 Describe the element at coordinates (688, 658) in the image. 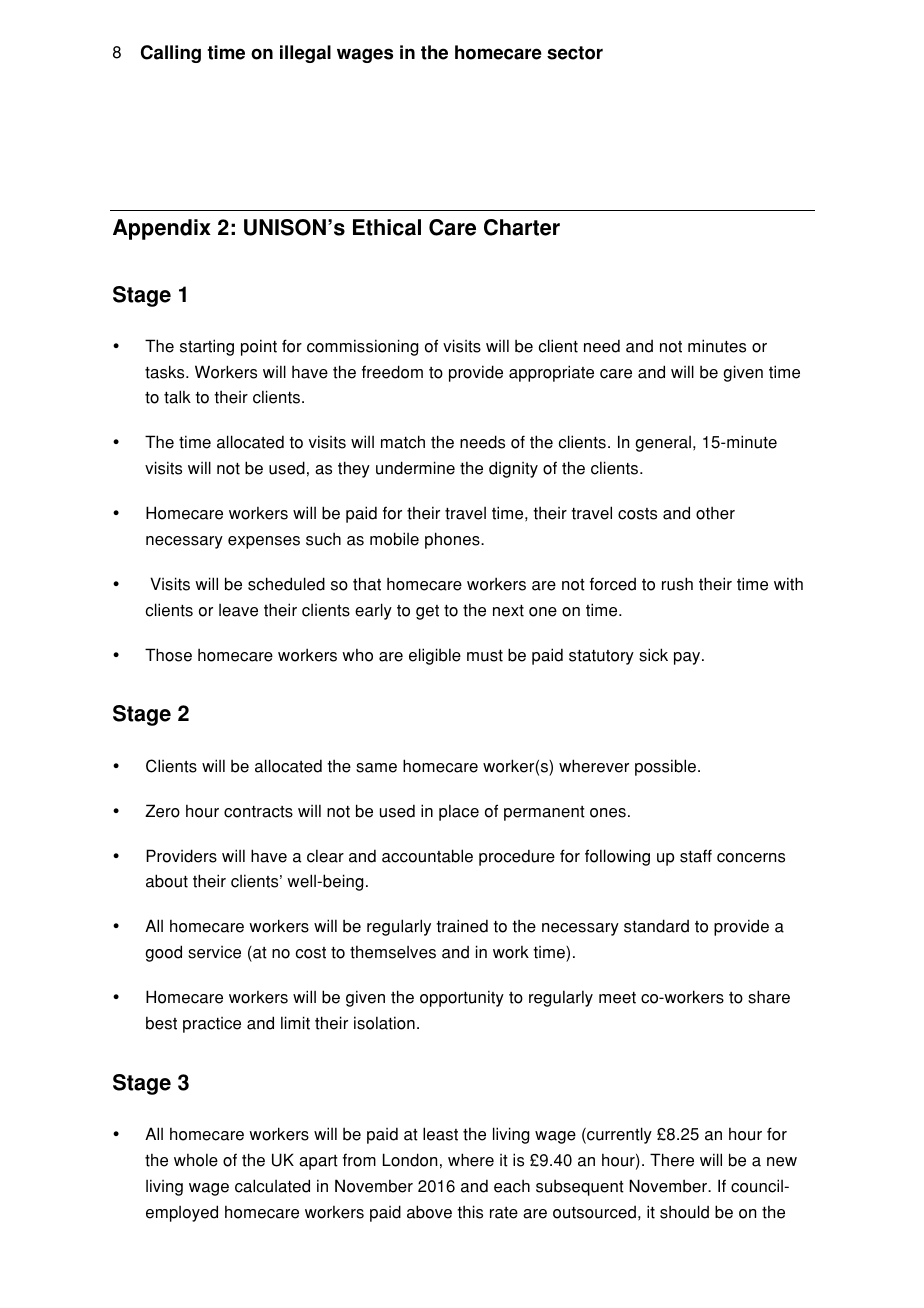

I see `pay` at that location.
